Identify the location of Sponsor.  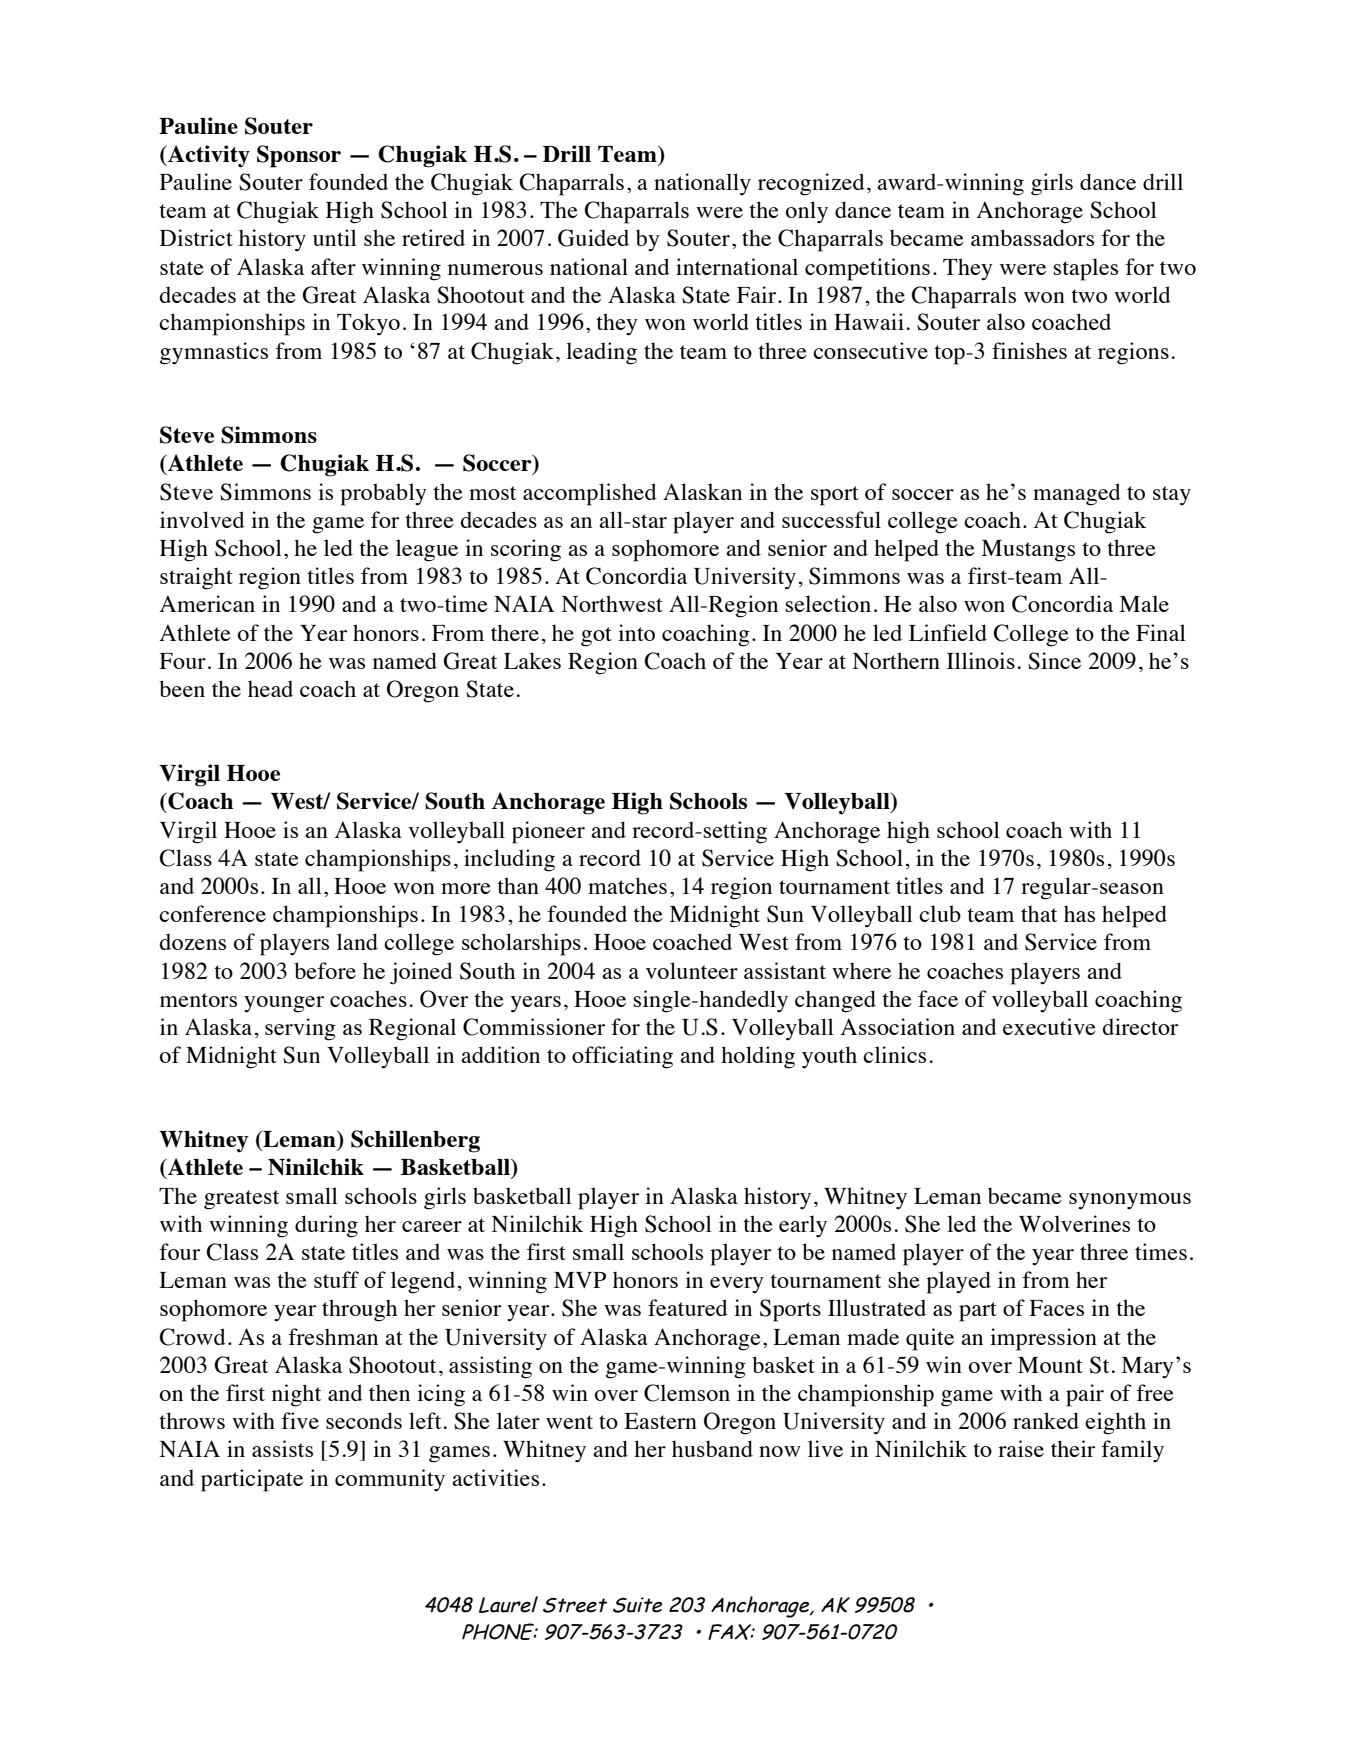
(299, 156).
